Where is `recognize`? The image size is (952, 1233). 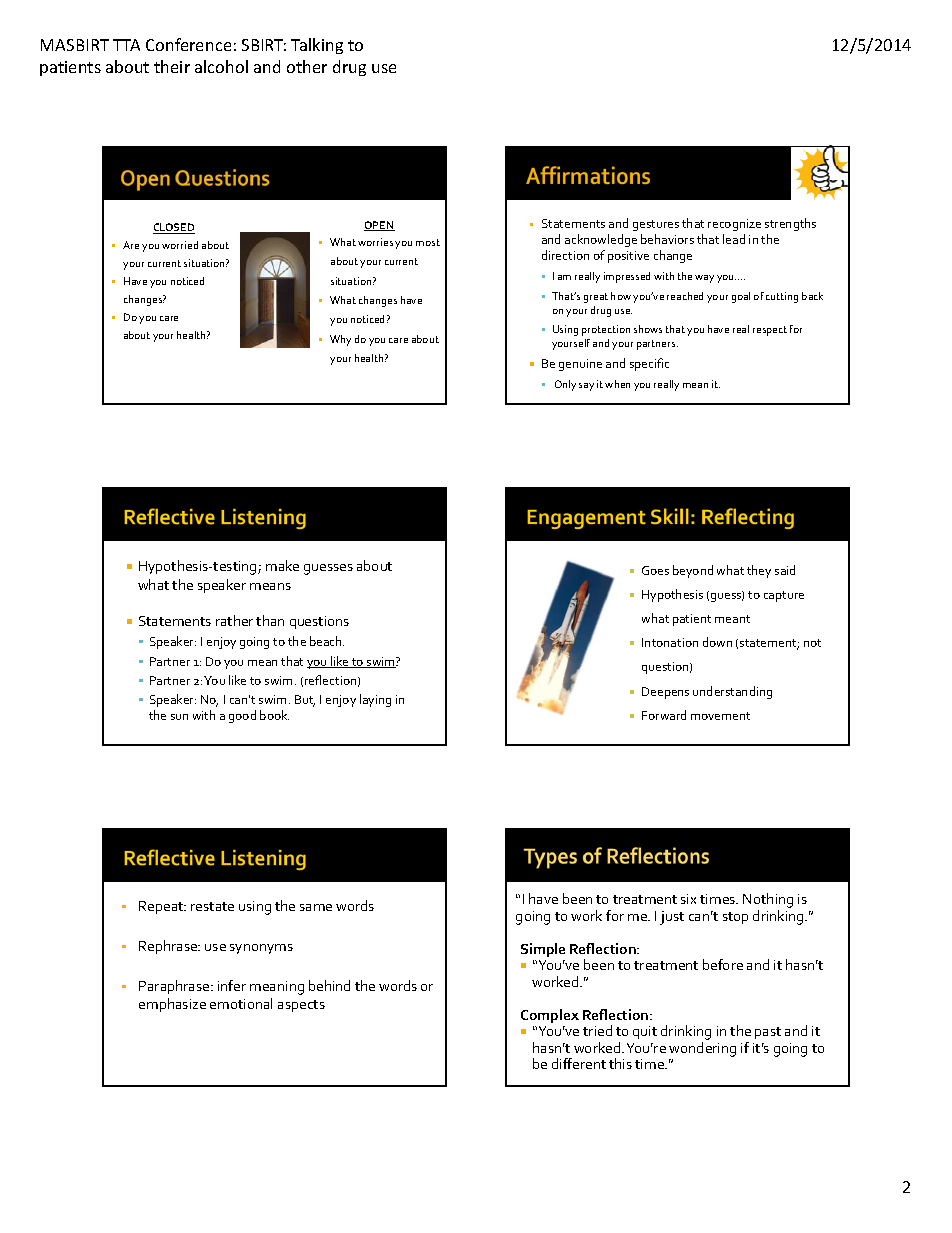
recognize is located at coordinates (734, 225).
